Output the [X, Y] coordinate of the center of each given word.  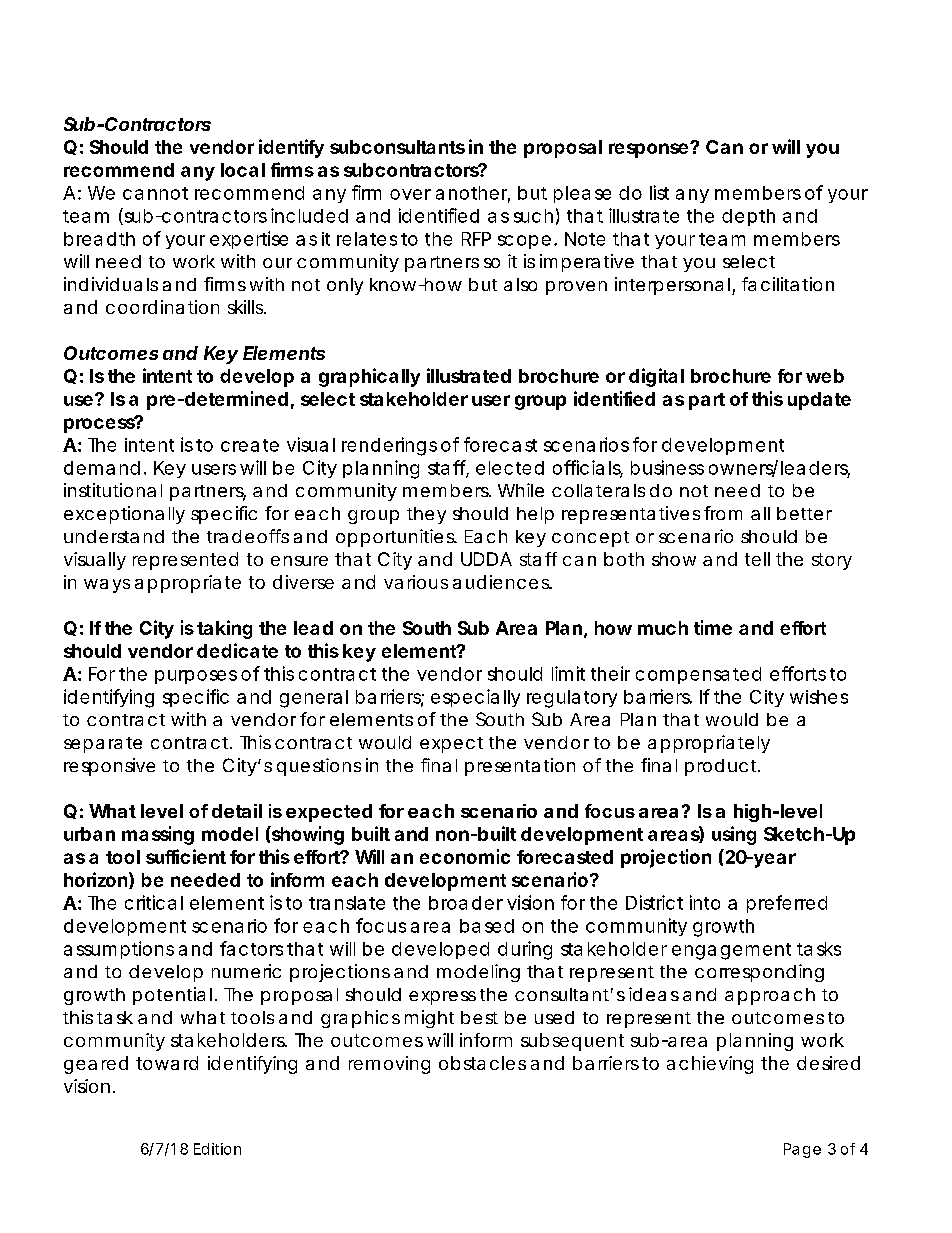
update [819, 401]
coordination [162, 307]
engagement [731, 951]
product [722, 767]
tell [757, 559]
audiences [502, 582]
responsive [109, 767]
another [473, 194]
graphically [369, 377]
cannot [155, 193]
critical [154, 902]
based [487, 926]
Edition [217, 1149]
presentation [520, 767]
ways [107, 586]
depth [748, 217]
